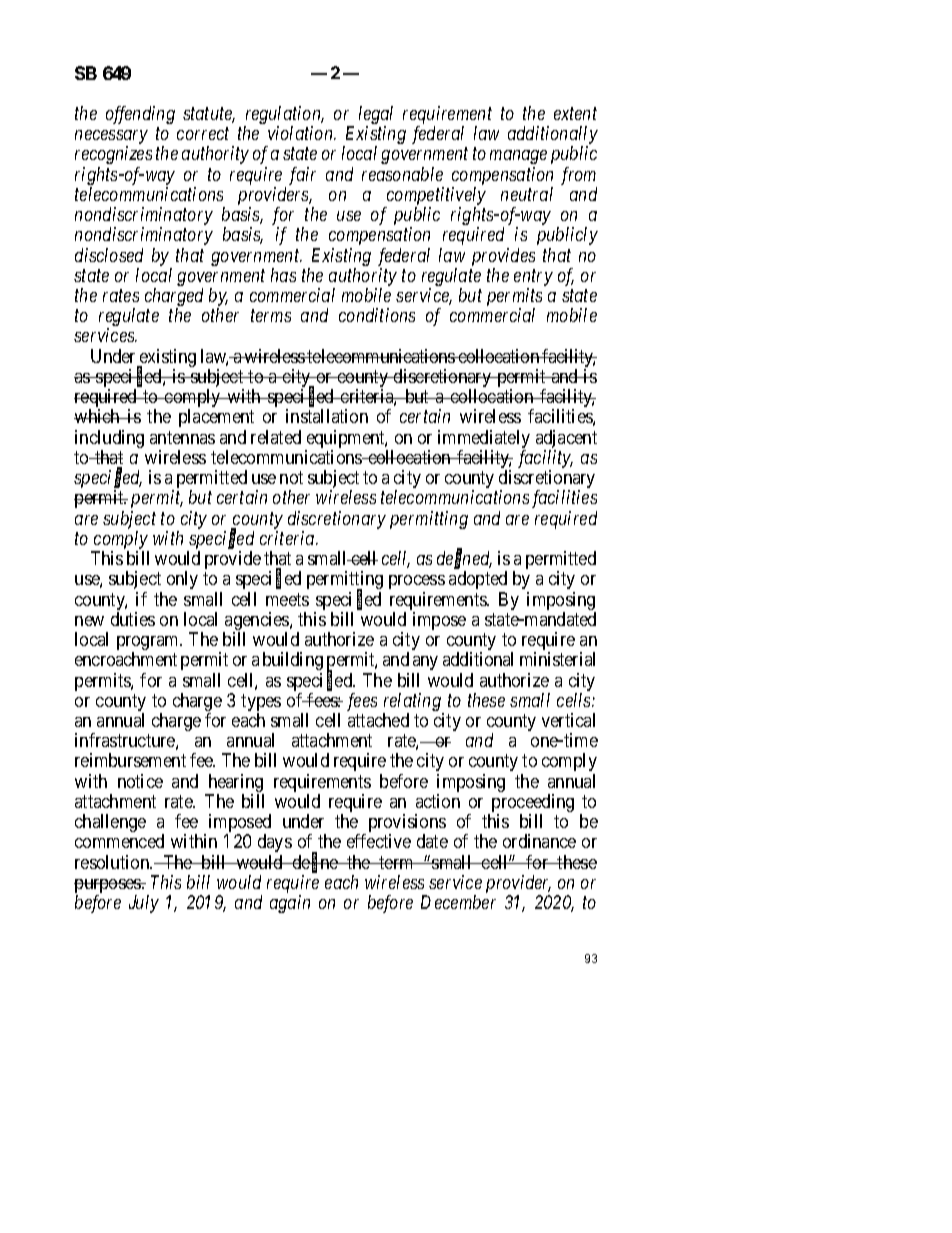 The height and width of the page is (1233, 952). What do you see at coordinates (518, 157) in the page?
I see `manage` at bounding box center [518, 157].
